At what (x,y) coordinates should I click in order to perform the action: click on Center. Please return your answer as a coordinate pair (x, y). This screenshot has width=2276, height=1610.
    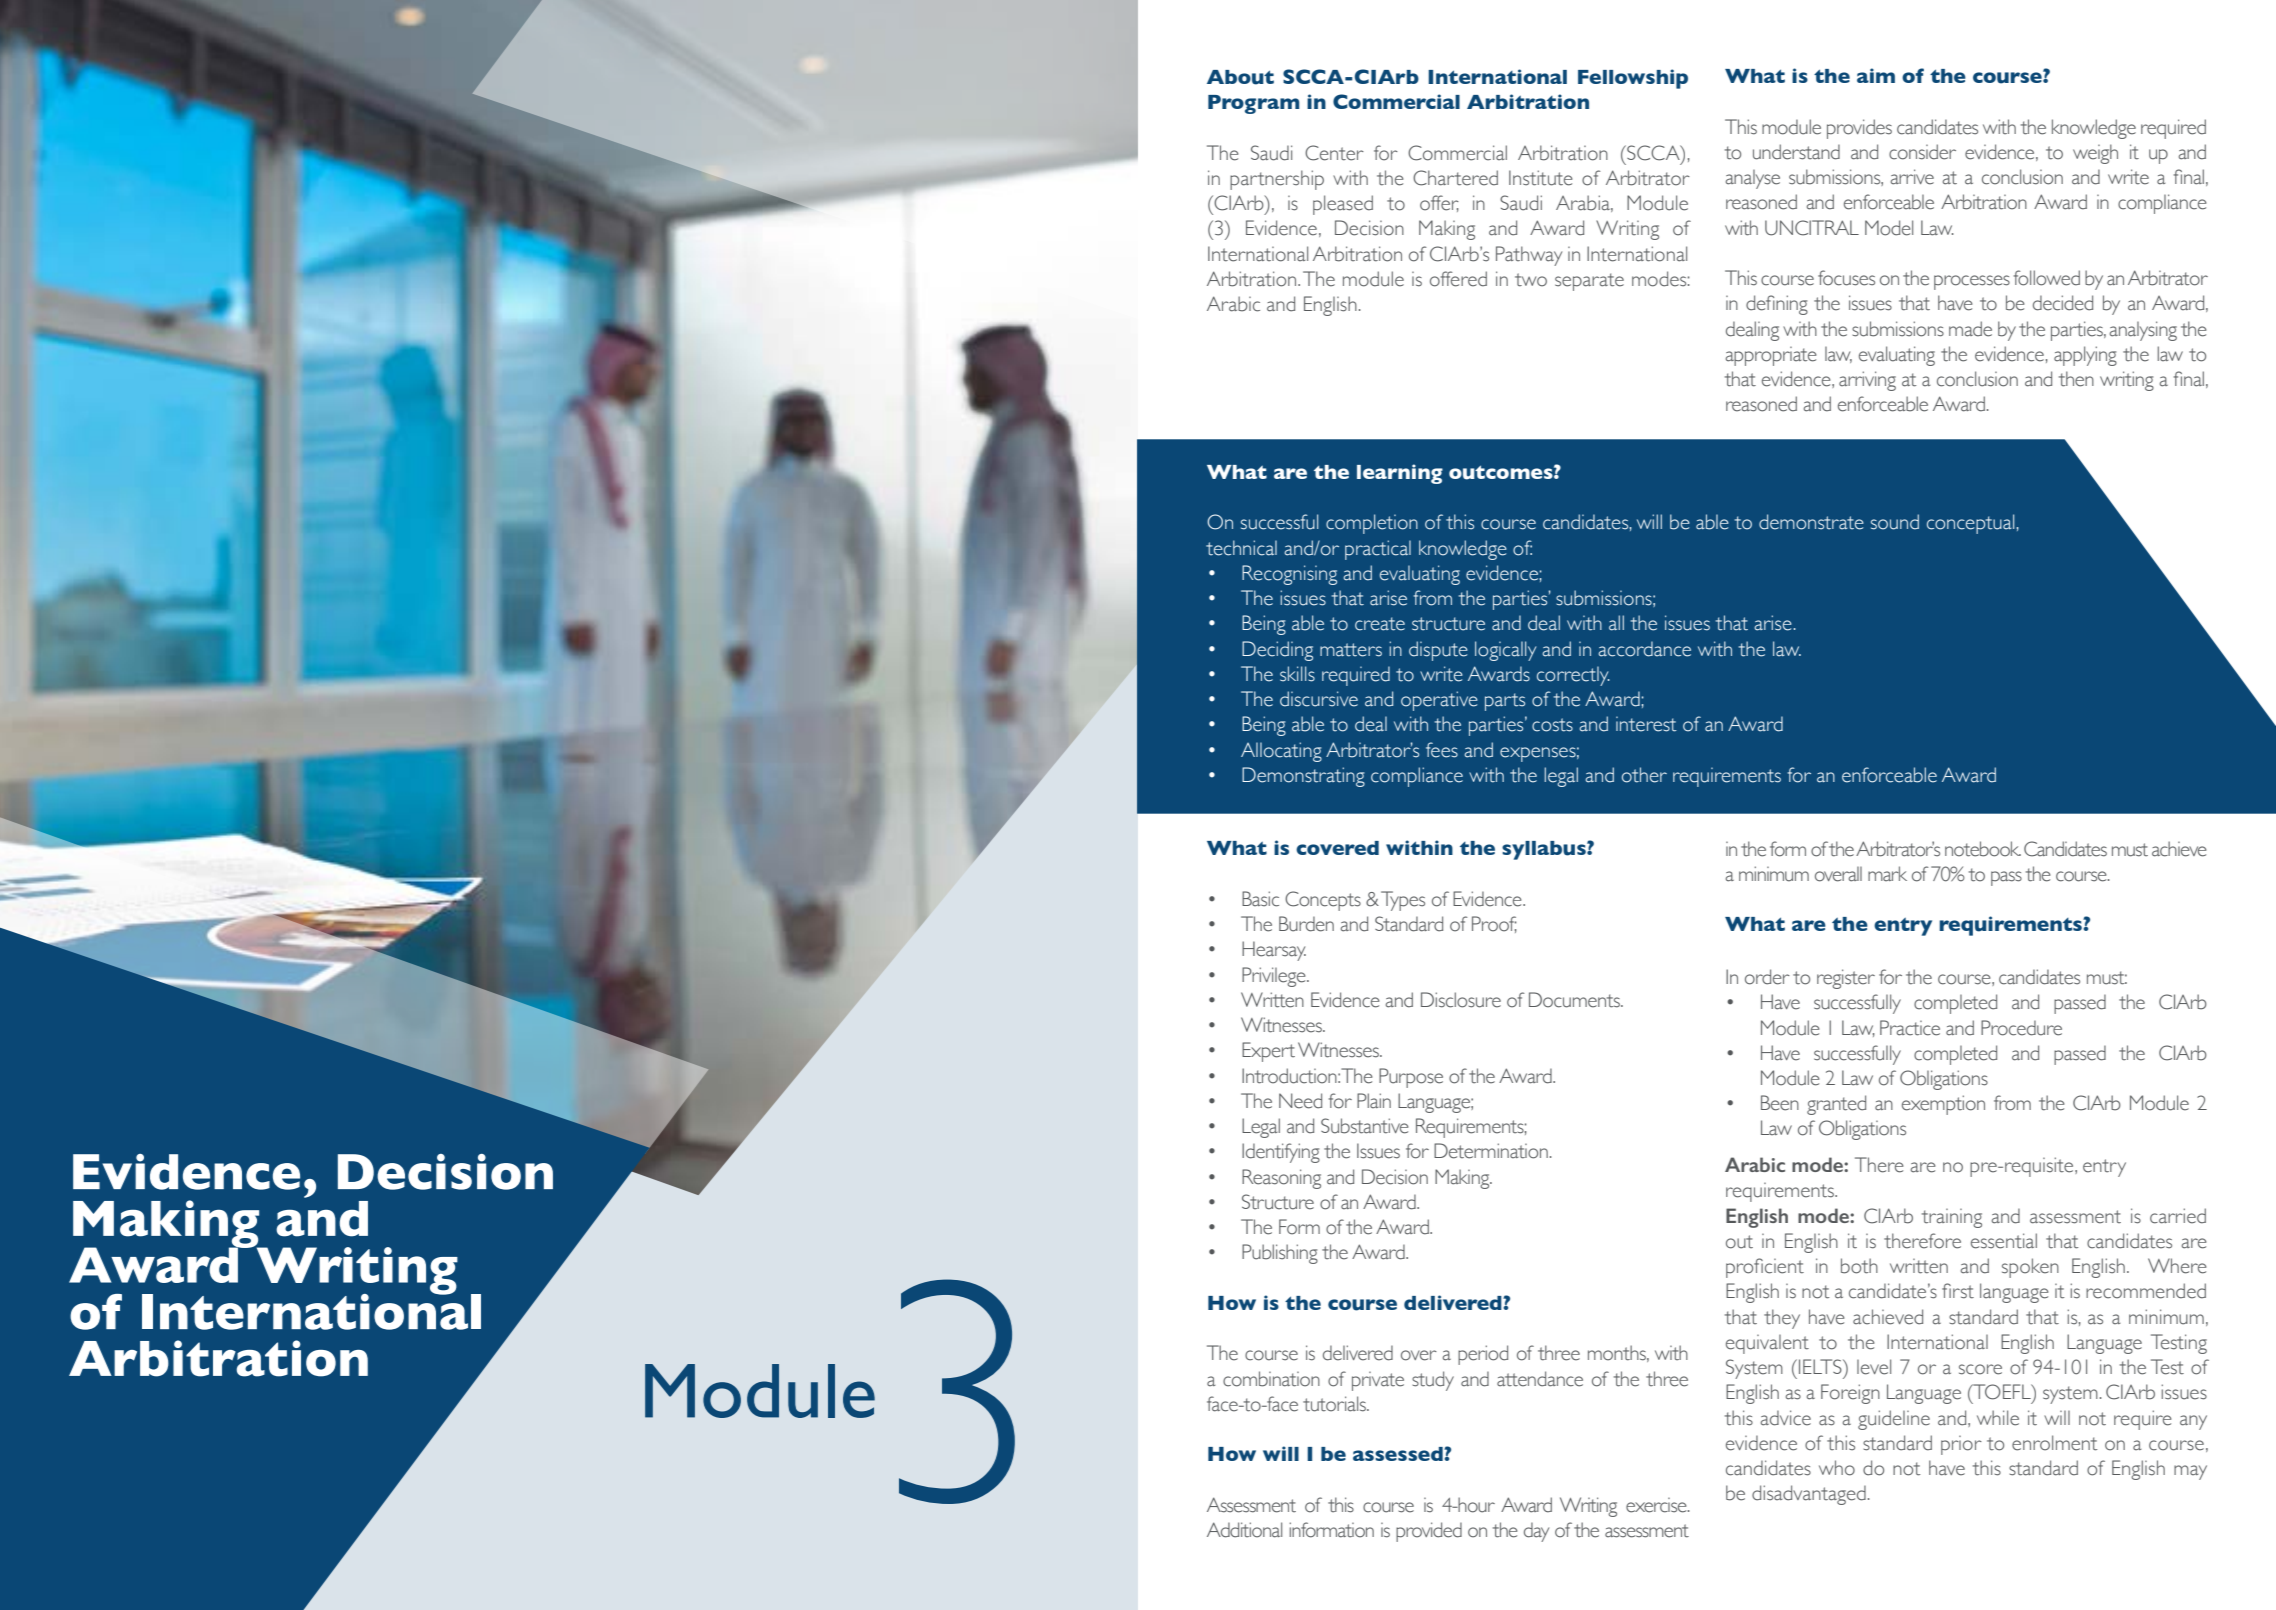
    Looking at the image, I should click on (1334, 153).
